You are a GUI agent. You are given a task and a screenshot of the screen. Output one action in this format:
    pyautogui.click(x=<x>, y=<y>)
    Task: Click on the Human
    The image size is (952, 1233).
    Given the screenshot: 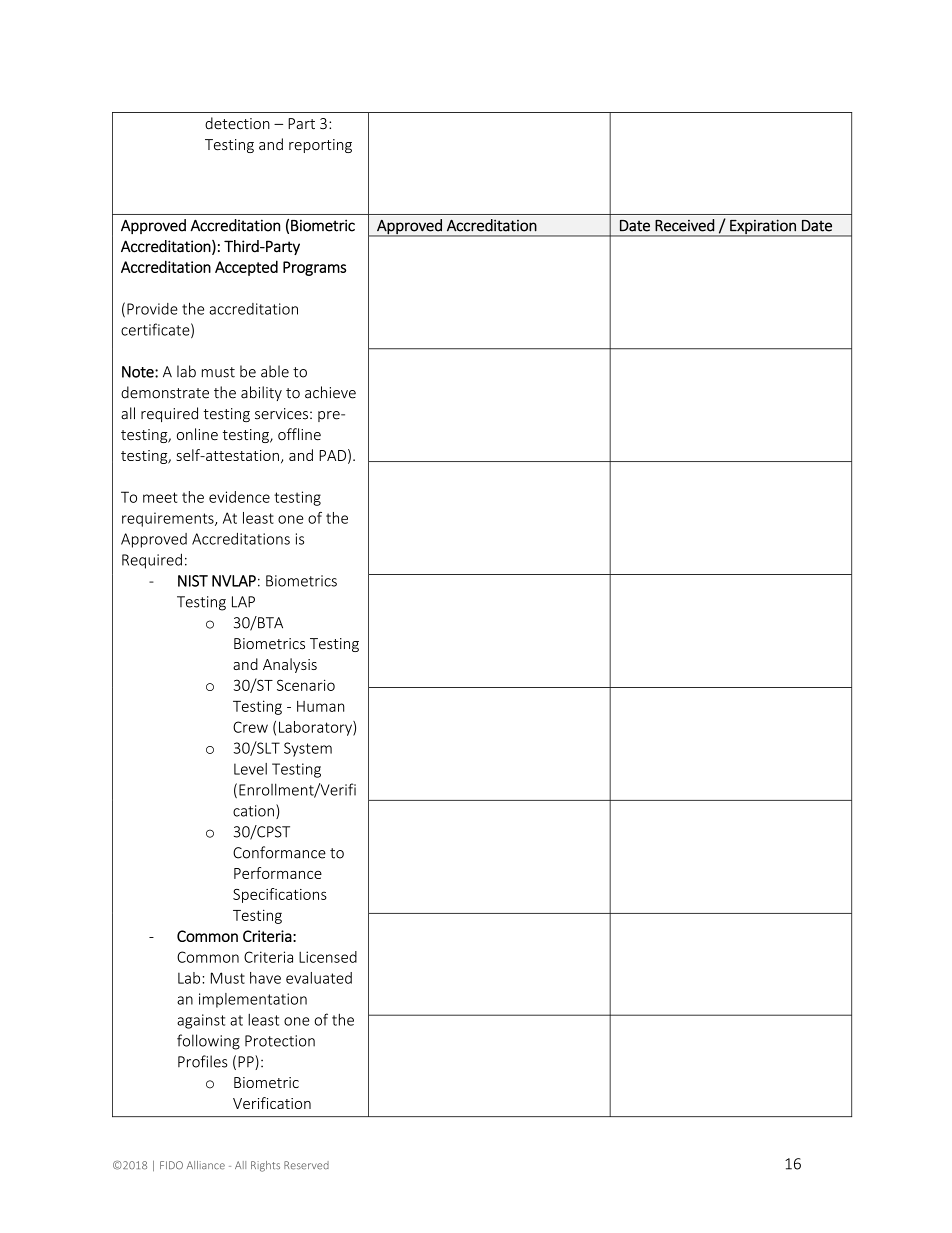 What is the action you would take?
    pyautogui.click(x=320, y=706)
